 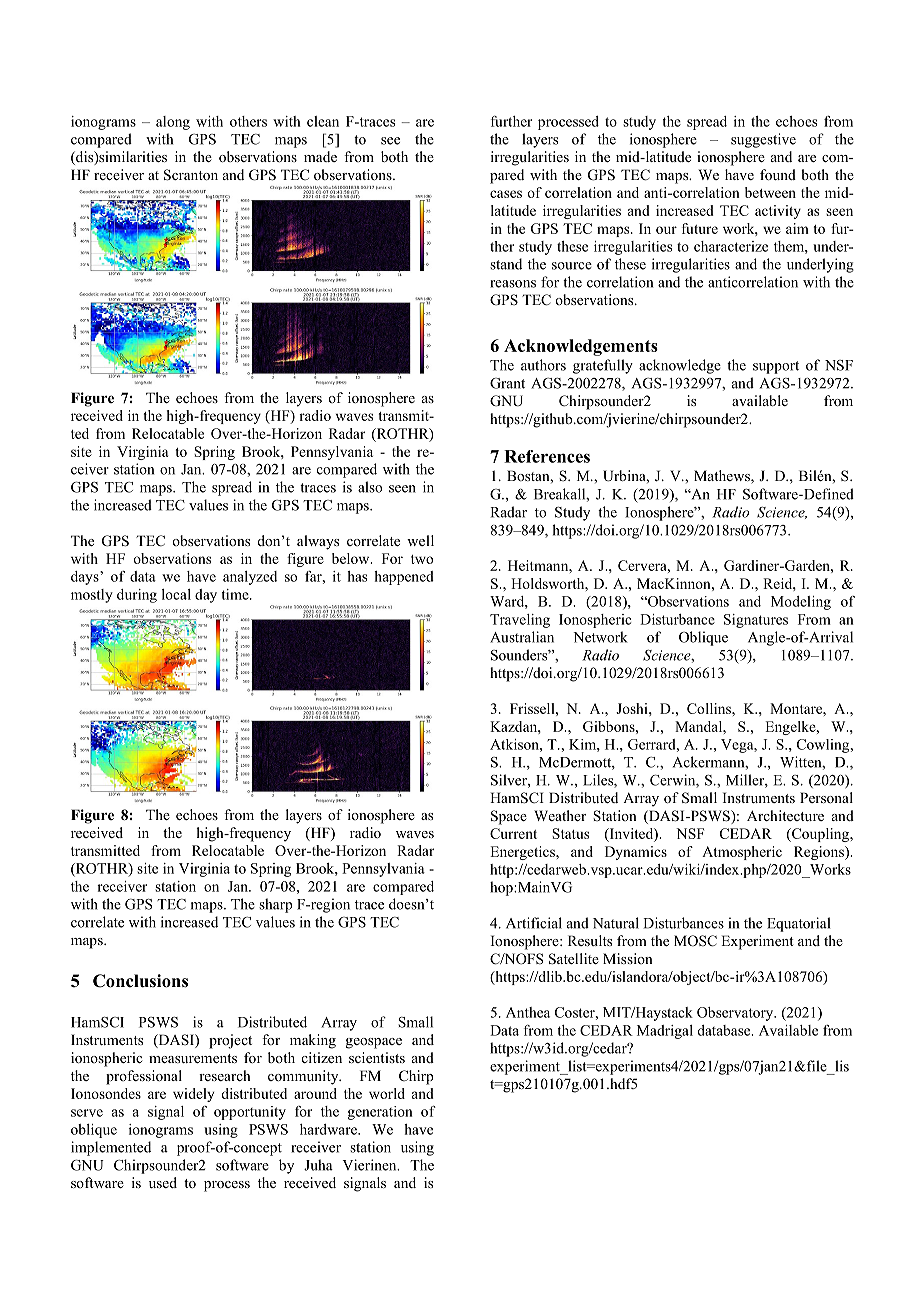 What do you see at coordinates (140, 981) in the screenshot?
I see `Conclusions` at bounding box center [140, 981].
